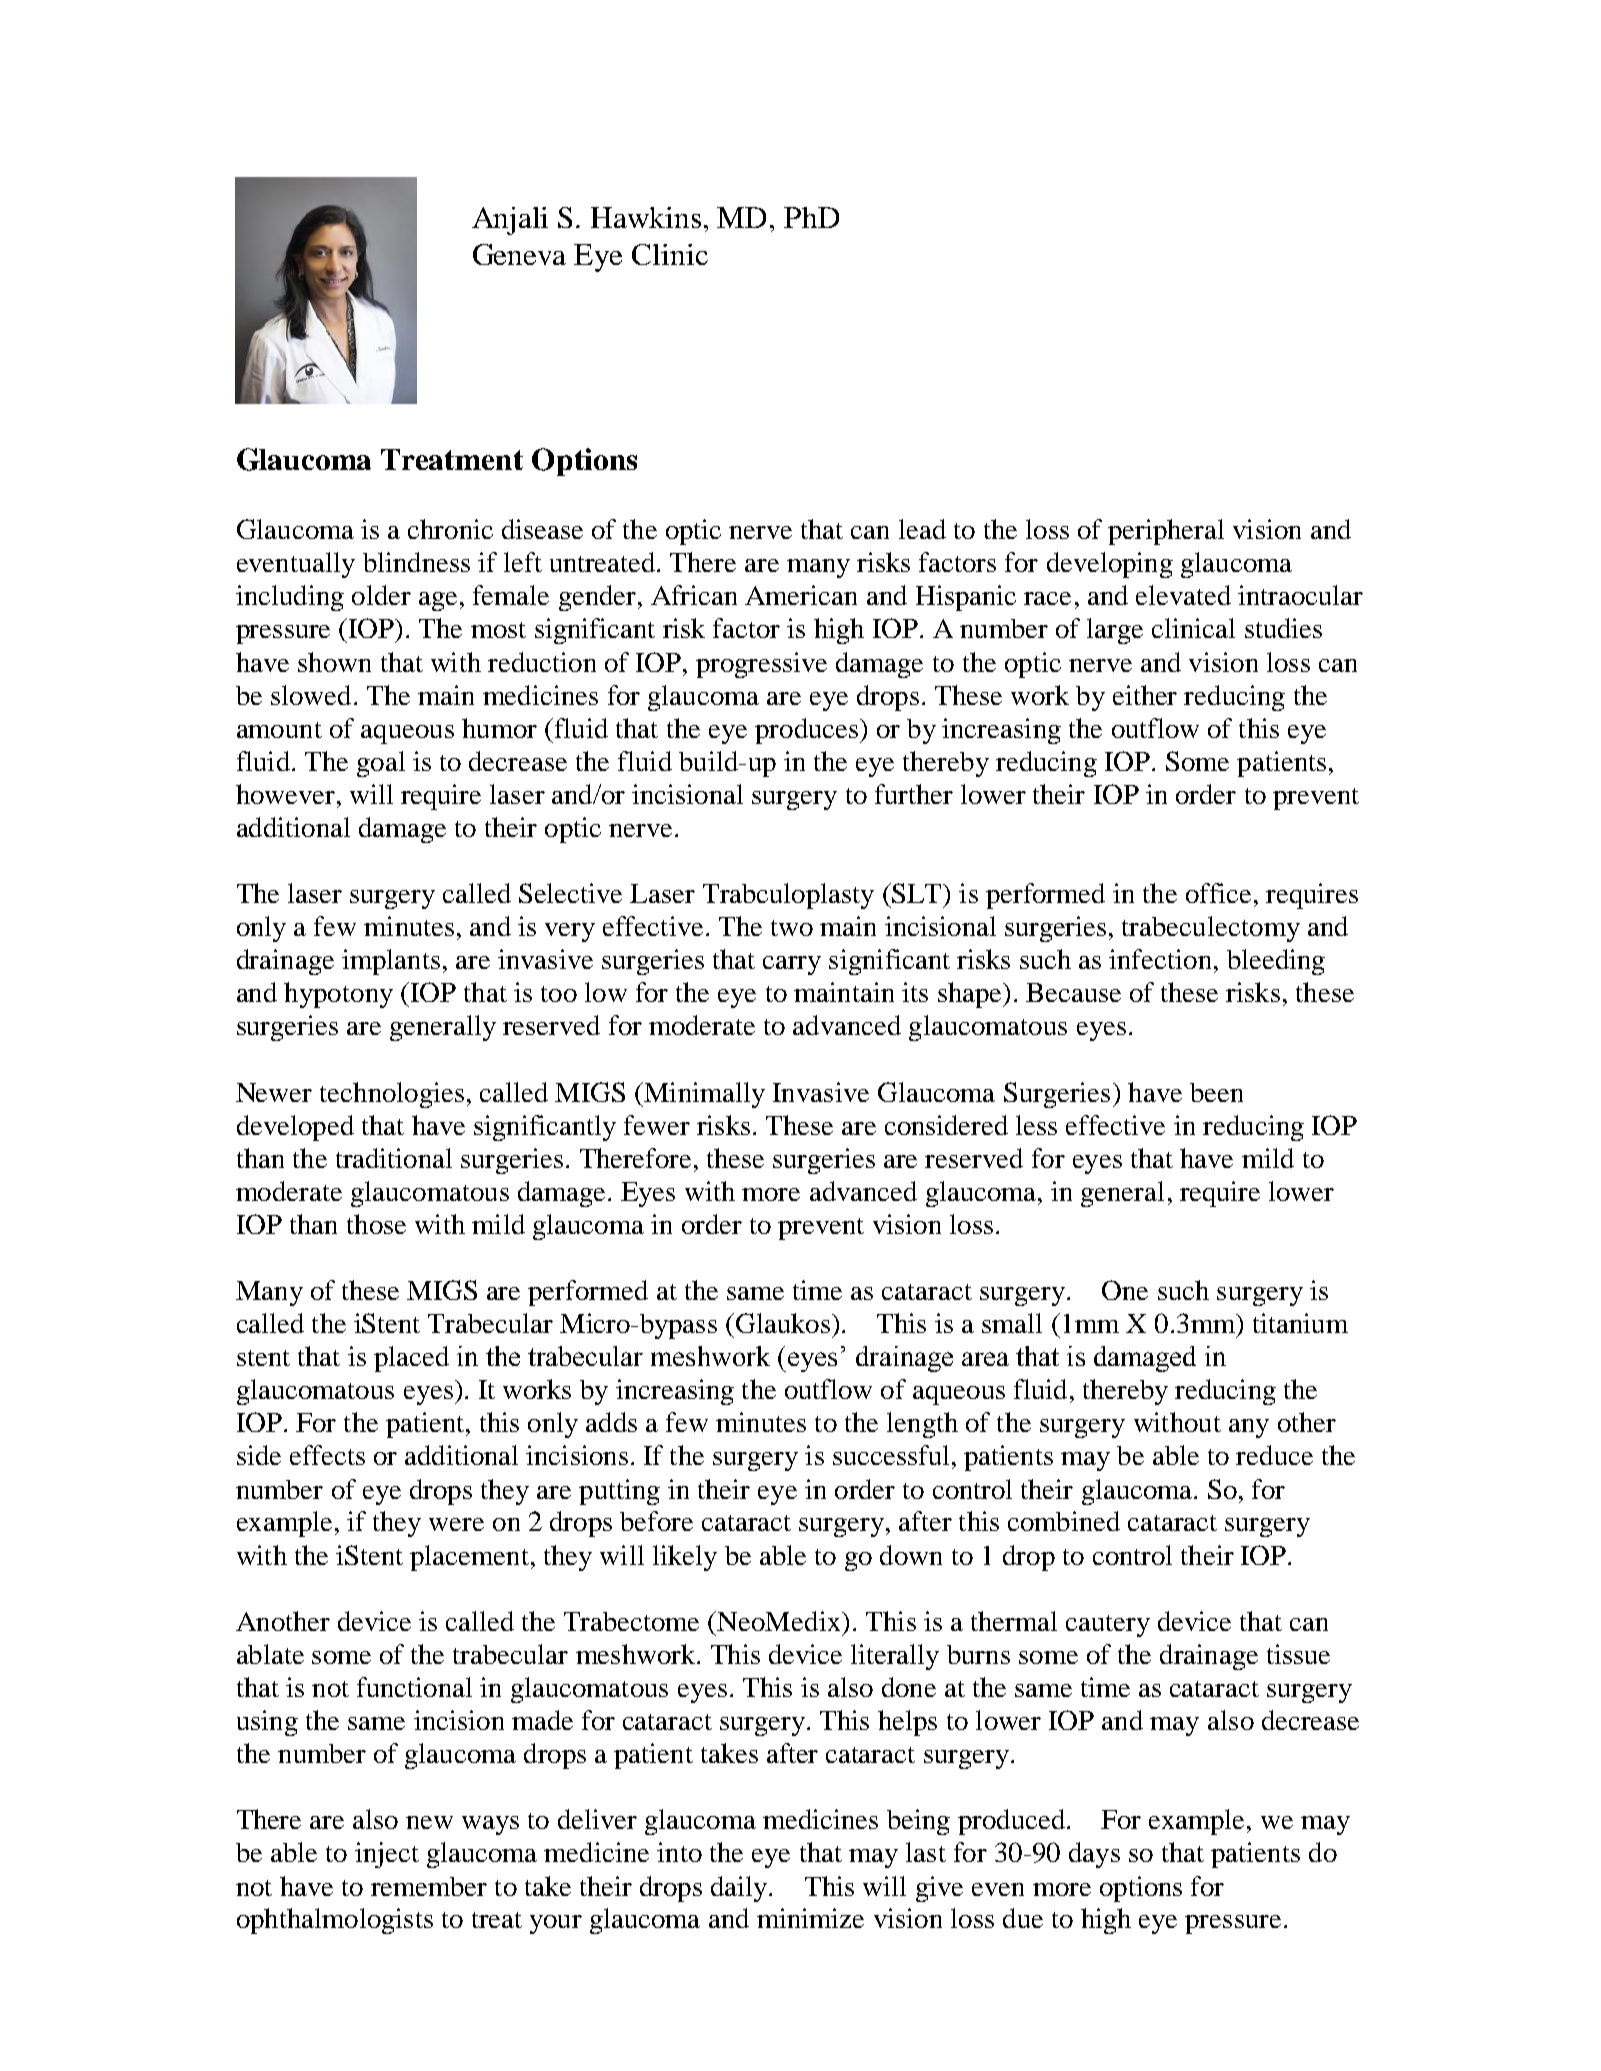 This image has height=2071, width=1601. What do you see at coordinates (1166, 532) in the image?
I see `peripheral` at bounding box center [1166, 532].
